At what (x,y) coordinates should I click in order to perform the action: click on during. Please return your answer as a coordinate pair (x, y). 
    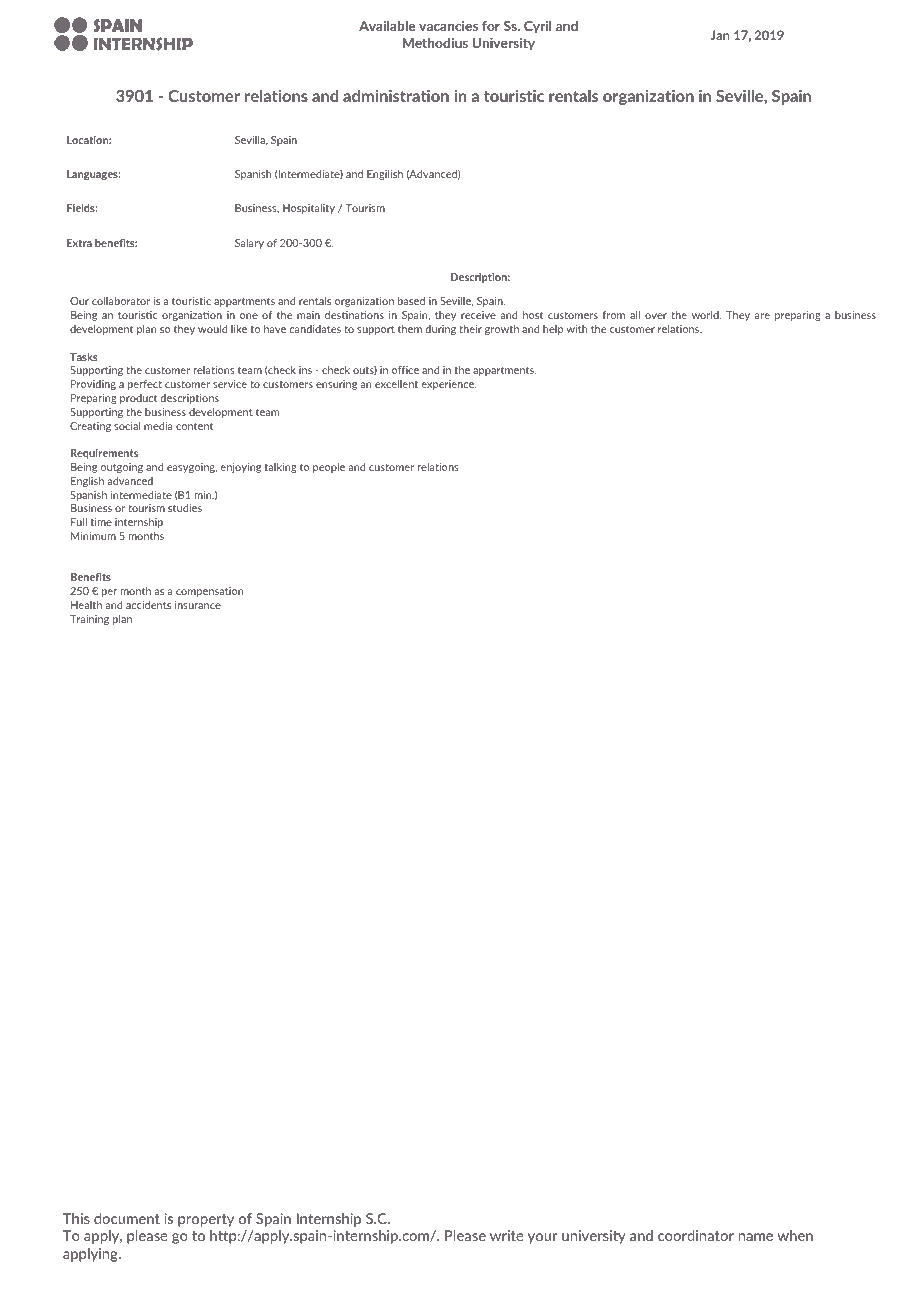
    Looking at the image, I should click on (440, 330).
